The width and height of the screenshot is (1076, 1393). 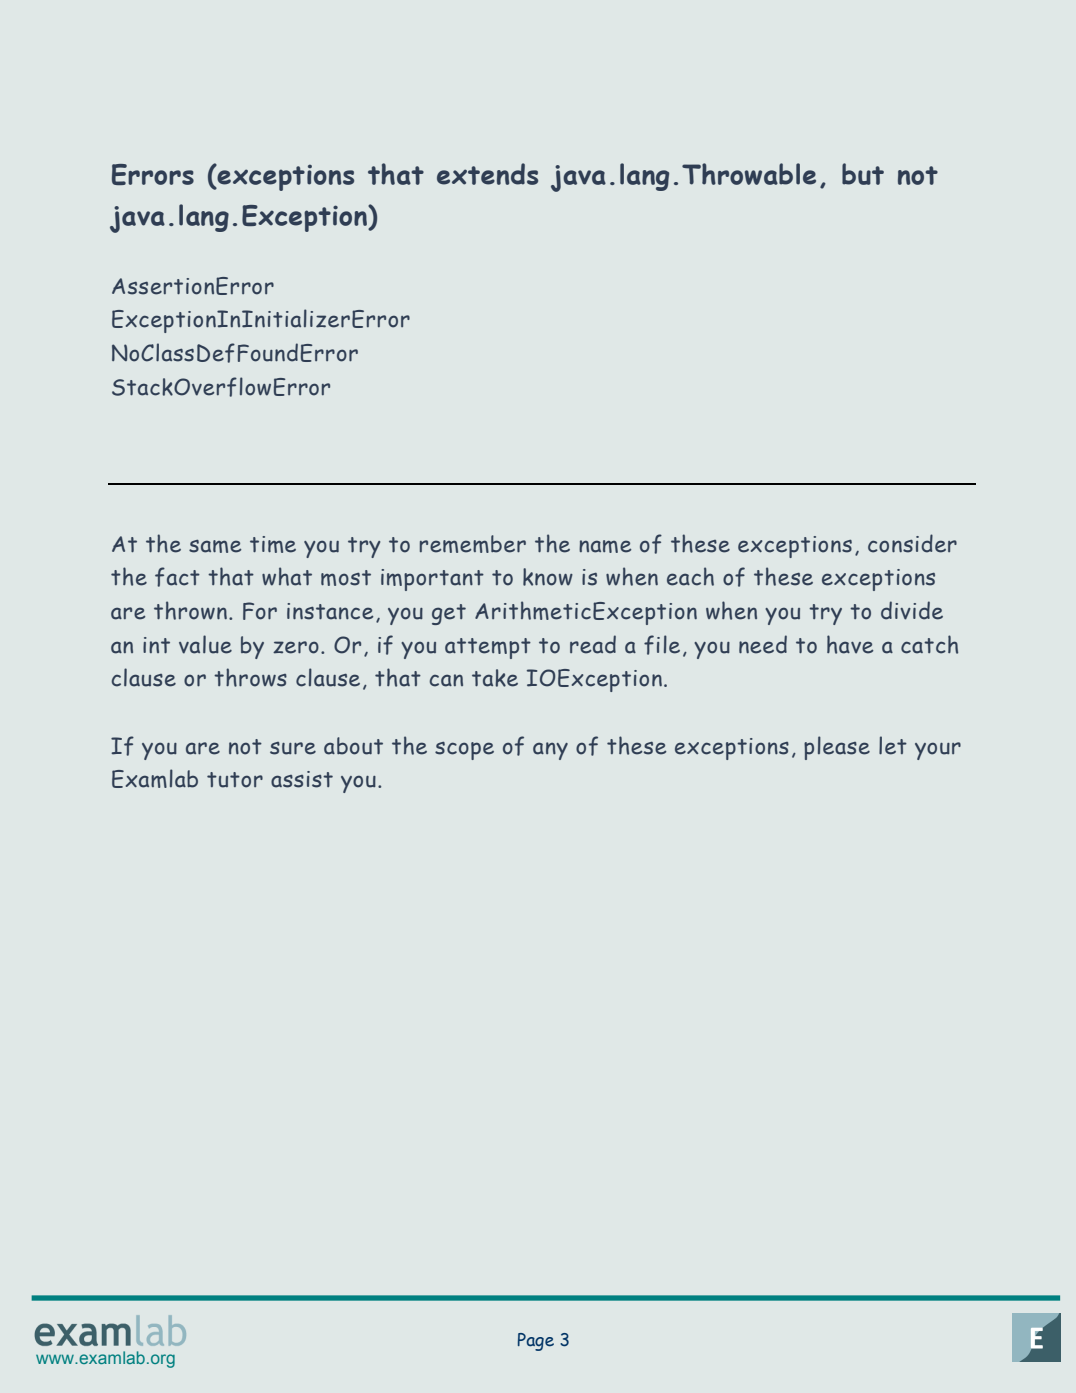 What do you see at coordinates (550, 751) in the screenshot?
I see `any` at bounding box center [550, 751].
